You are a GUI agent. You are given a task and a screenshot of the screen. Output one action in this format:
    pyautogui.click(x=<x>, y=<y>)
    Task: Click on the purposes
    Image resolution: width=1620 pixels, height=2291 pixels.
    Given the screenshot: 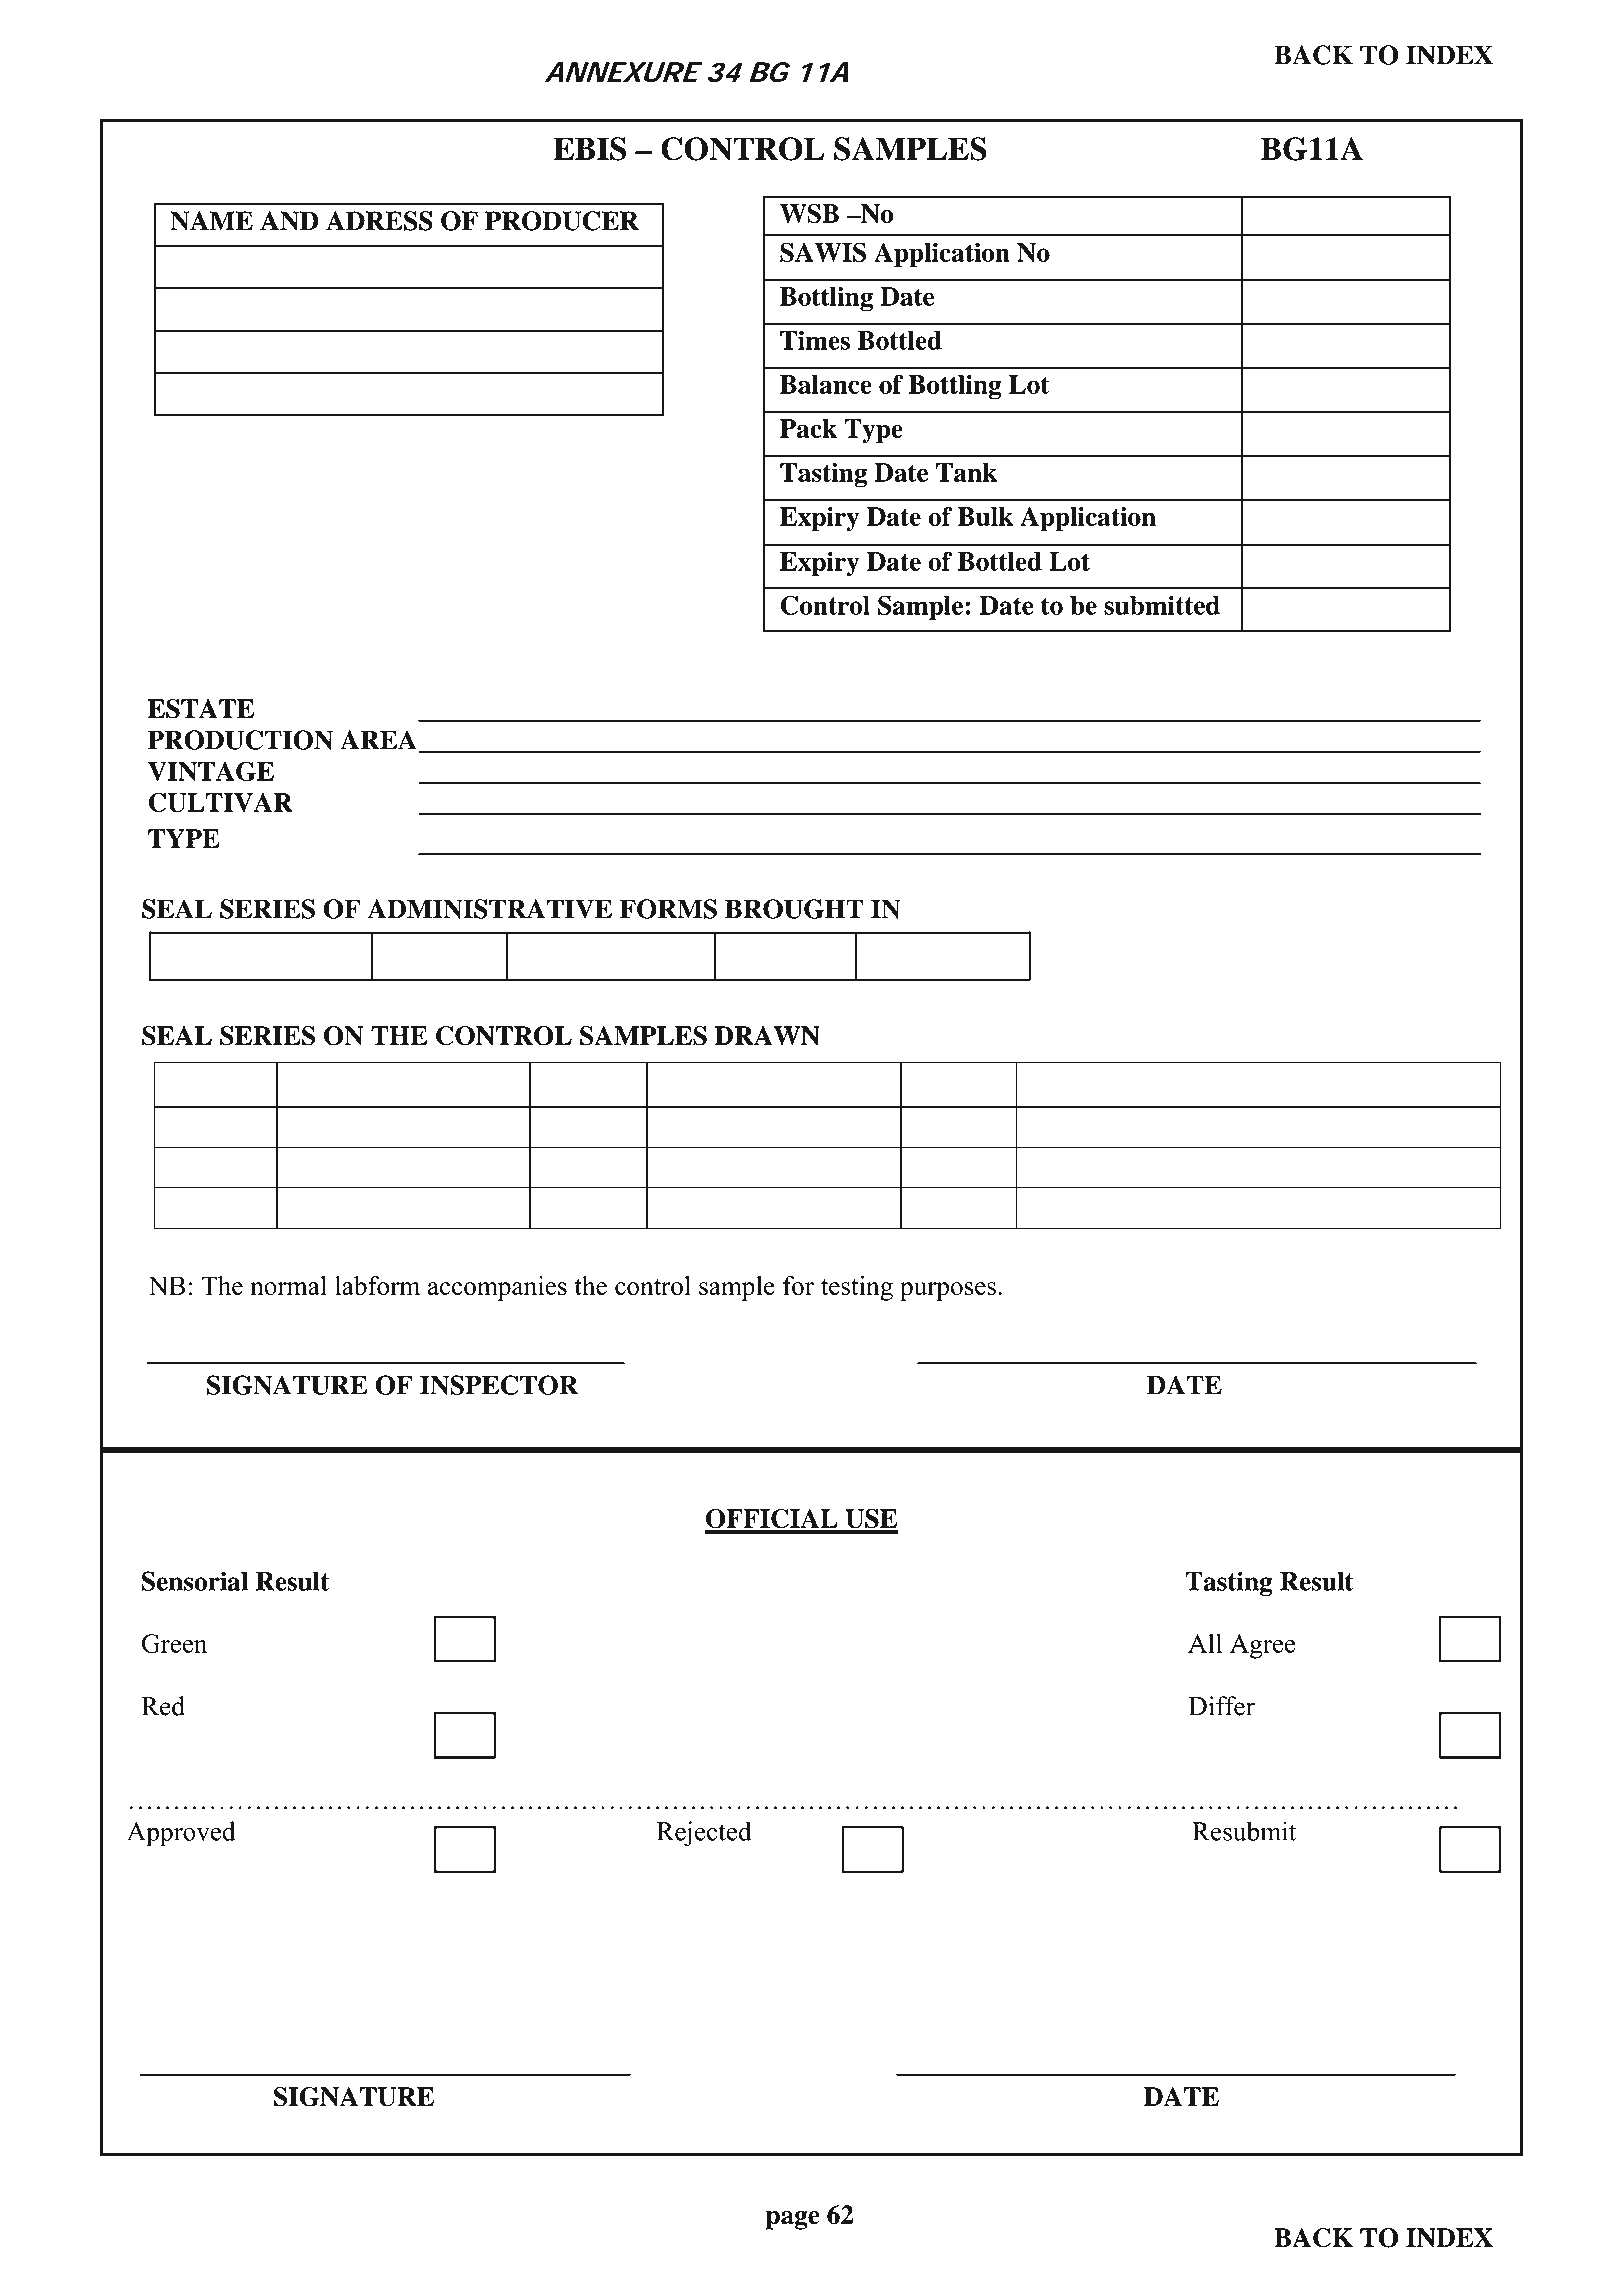 What is the action you would take?
    pyautogui.click(x=948, y=1291)
